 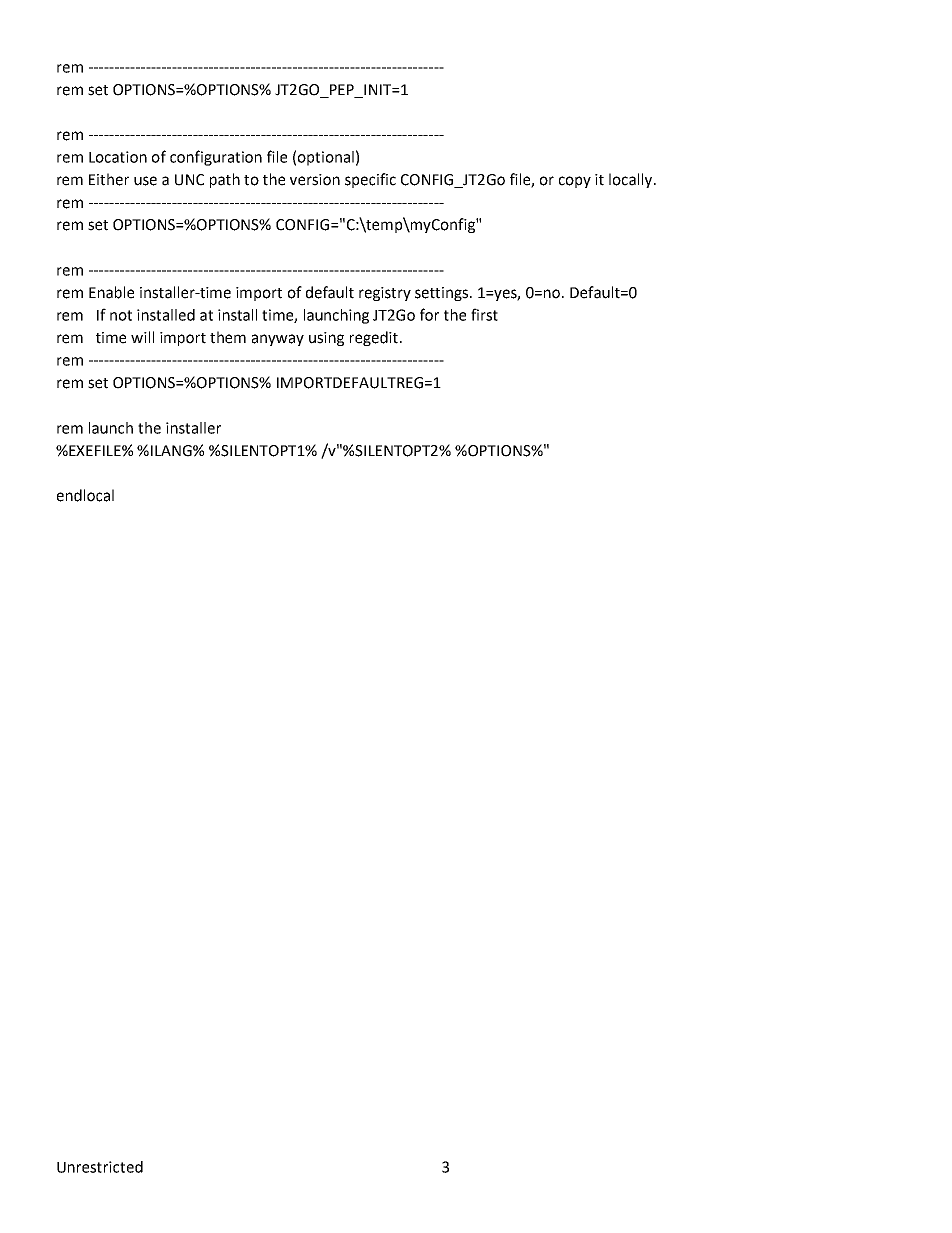 What do you see at coordinates (145, 181) in the image?
I see `use` at bounding box center [145, 181].
